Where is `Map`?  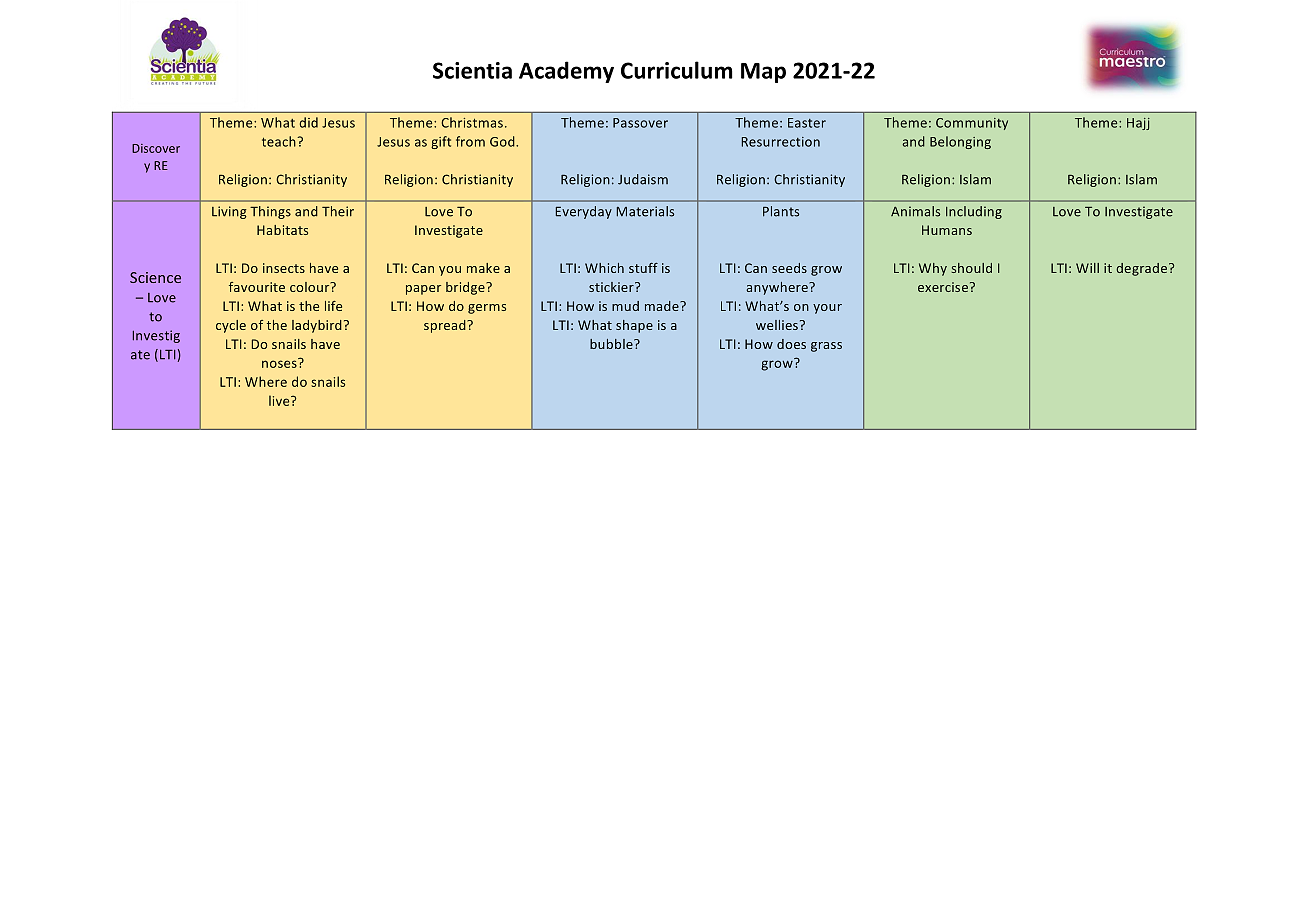 Map is located at coordinates (763, 73).
